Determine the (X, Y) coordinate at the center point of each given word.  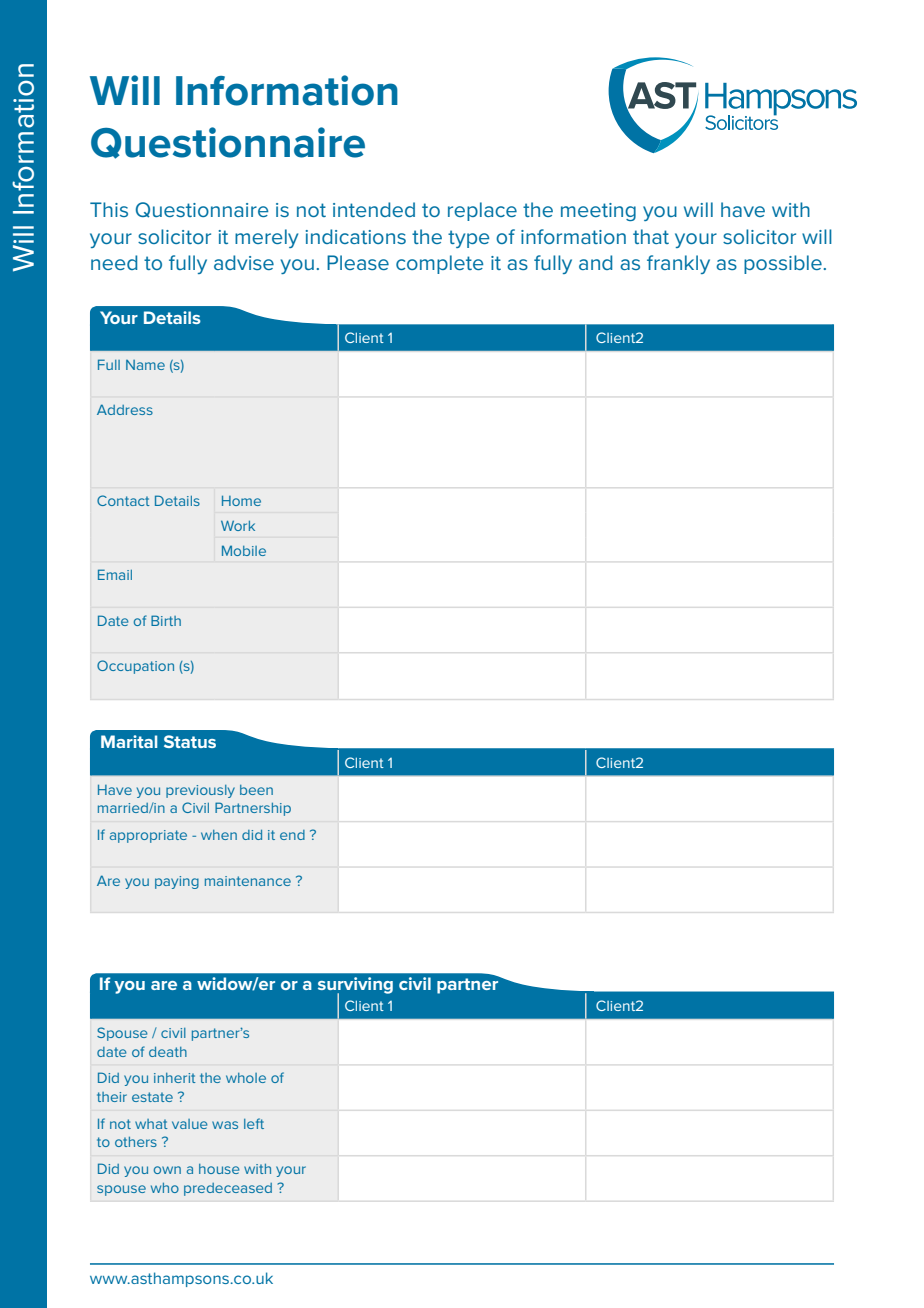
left (254, 1123)
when (219, 835)
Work (238, 525)
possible (783, 264)
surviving (355, 986)
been (256, 790)
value (190, 1124)
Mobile (244, 550)
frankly (678, 264)
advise (244, 262)
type (468, 239)
